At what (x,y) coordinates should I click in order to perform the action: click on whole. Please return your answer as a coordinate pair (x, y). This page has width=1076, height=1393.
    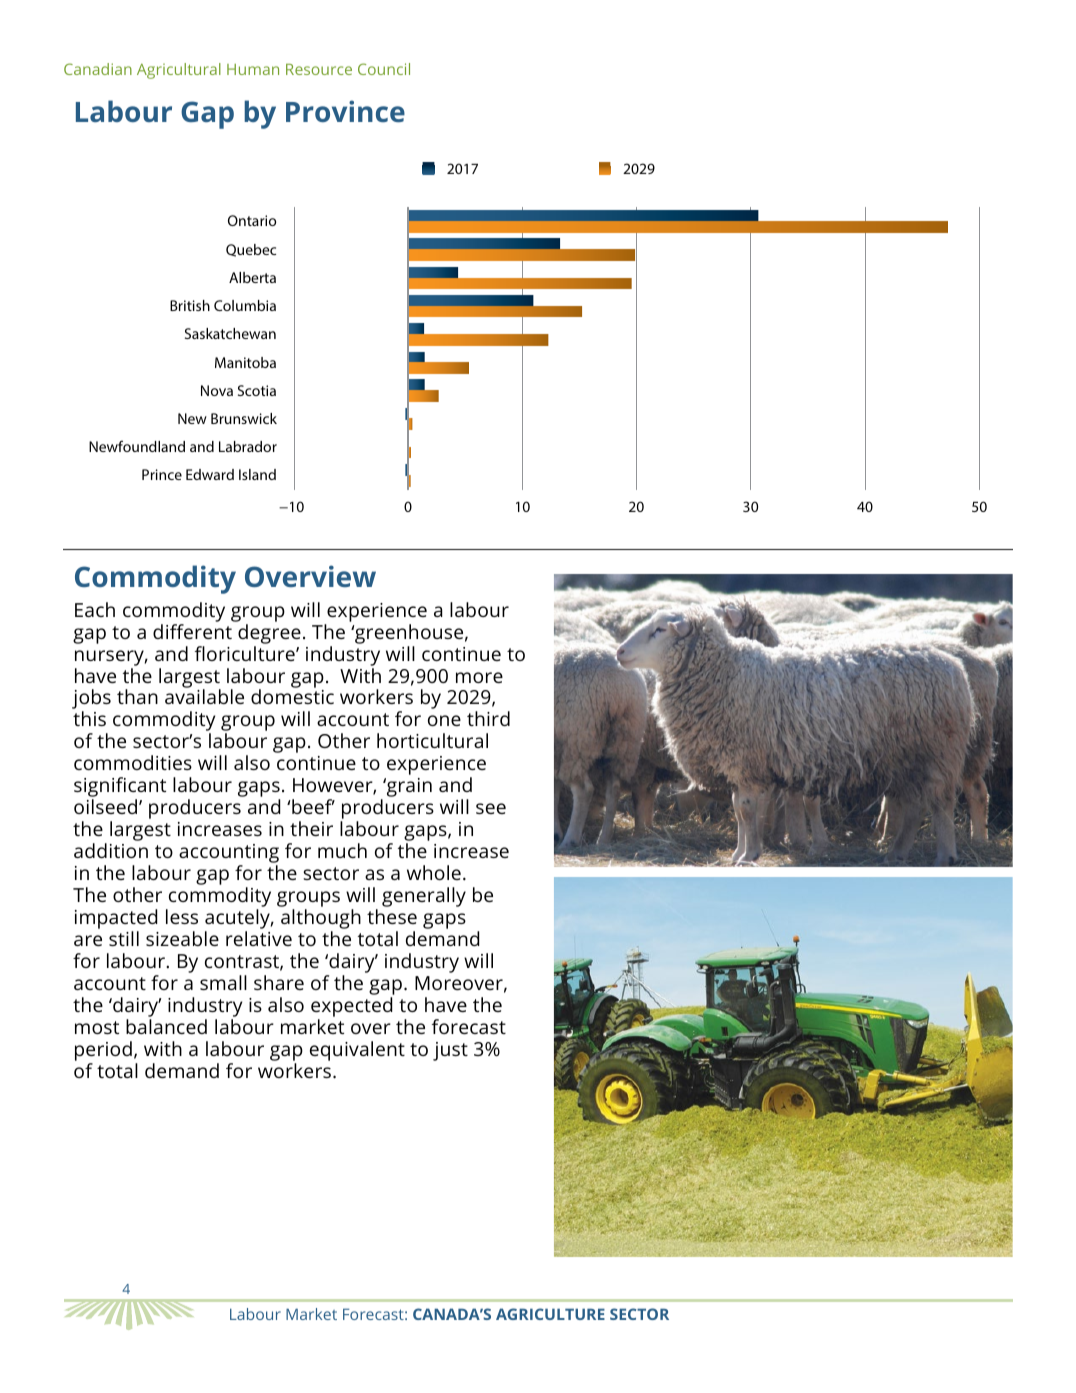
    Looking at the image, I should click on (434, 872).
